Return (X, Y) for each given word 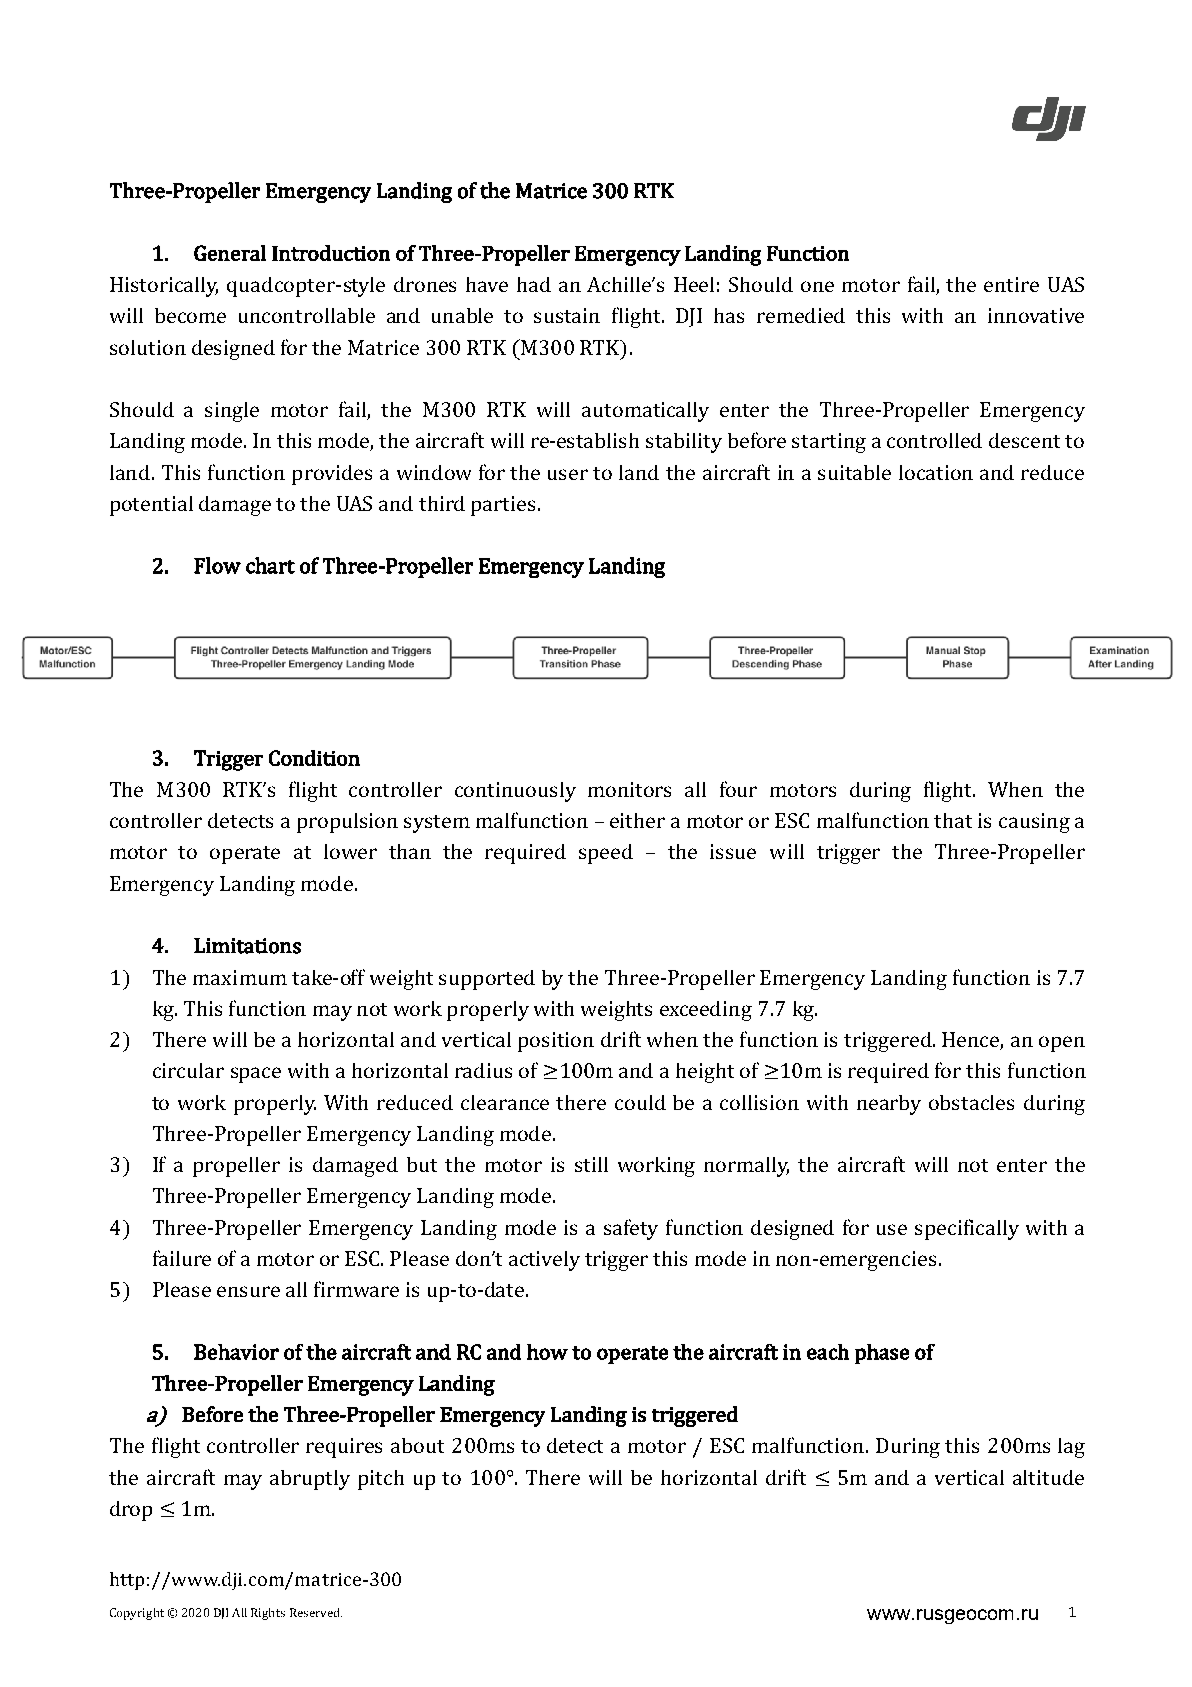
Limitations (247, 946)
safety (631, 1229)
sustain (567, 315)
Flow (217, 565)
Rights (268, 1614)
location (936, 472)
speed (606, 854)
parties (503, 506)
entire (1011, 284)
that (953, 820)
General (230, 253)
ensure (248, 1291)
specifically (967, 1229)
